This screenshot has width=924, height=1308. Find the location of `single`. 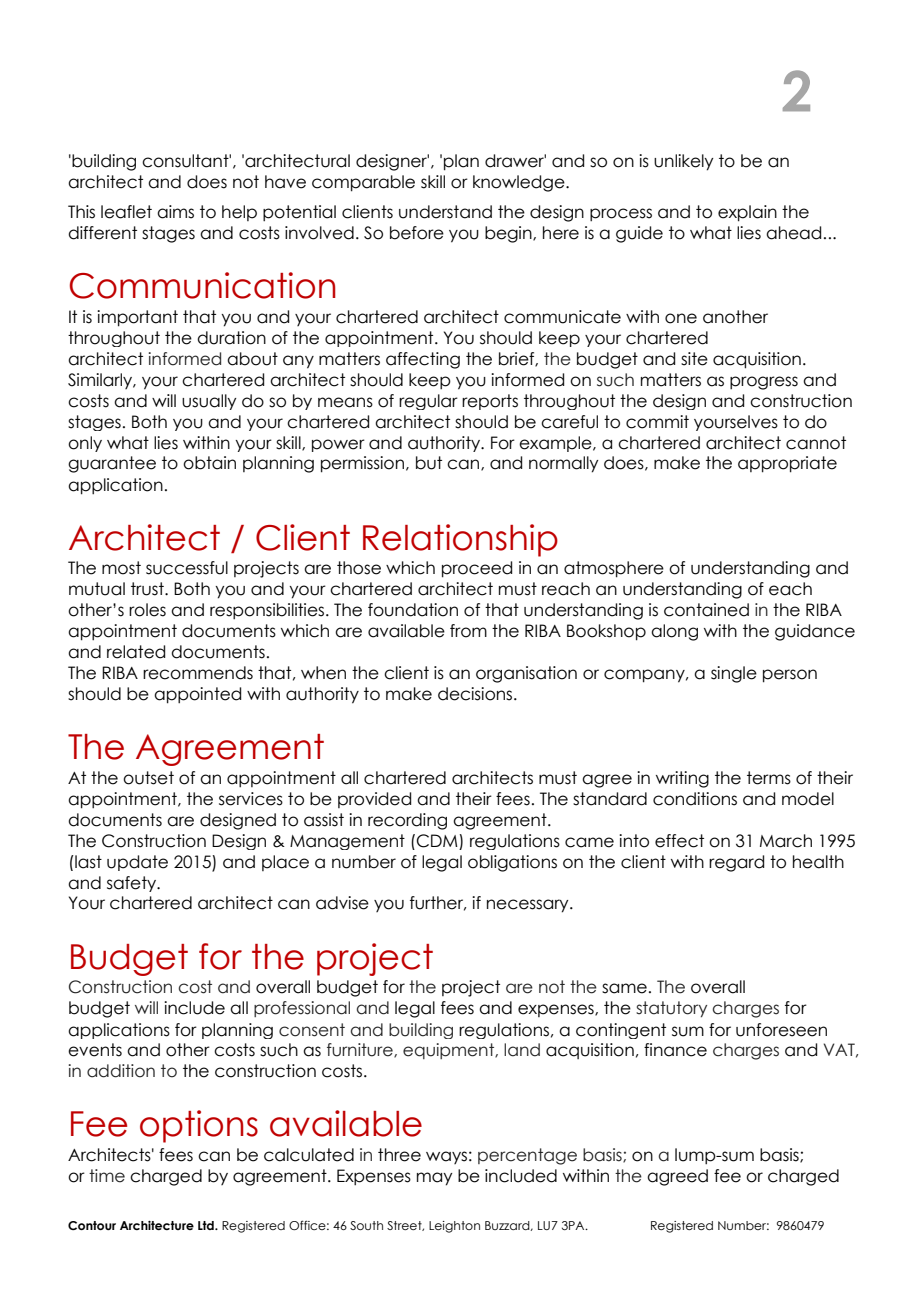

single is located at coordinates (734, 674).
